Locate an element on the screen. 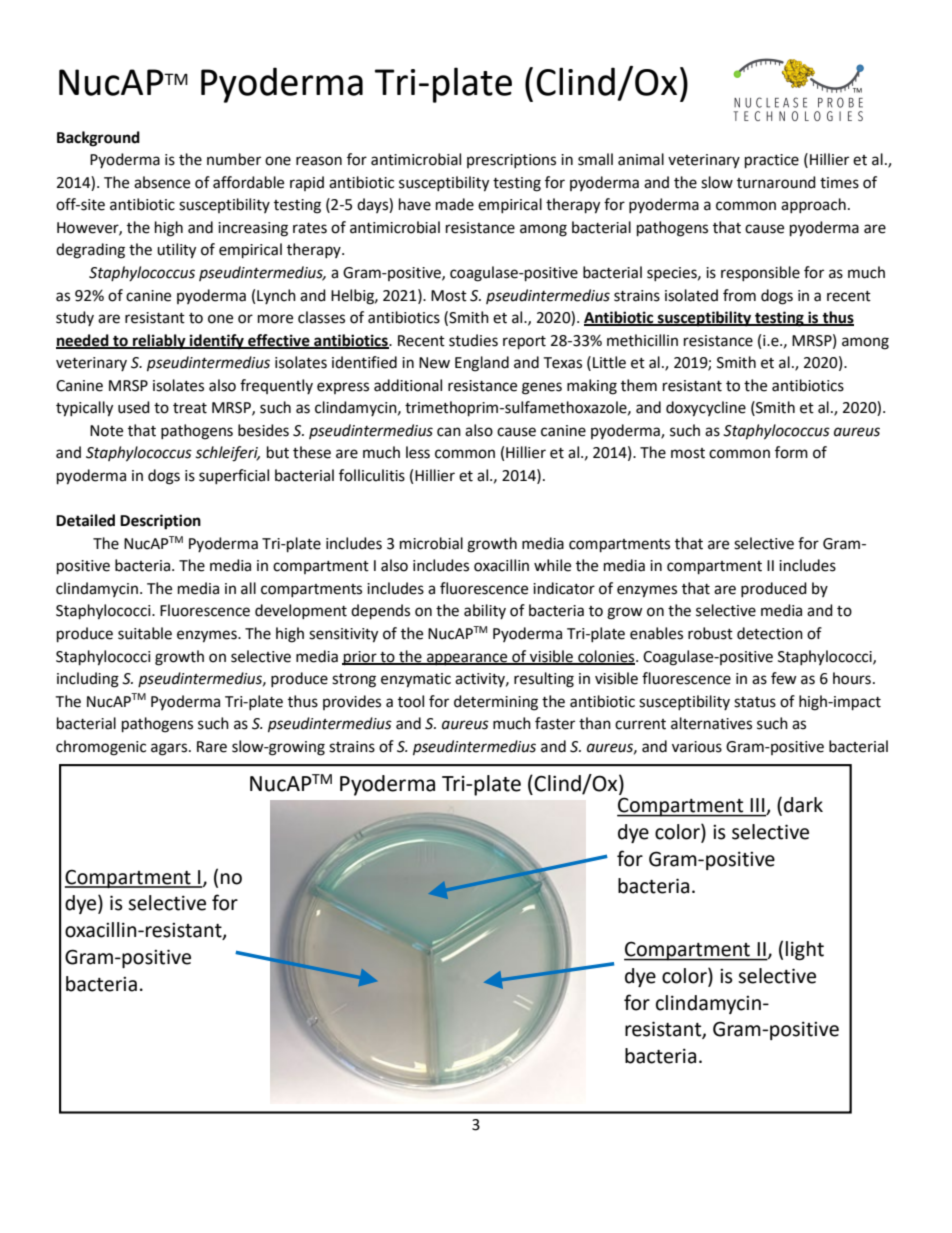  doxycycline is located at coordinates (706, 409).
